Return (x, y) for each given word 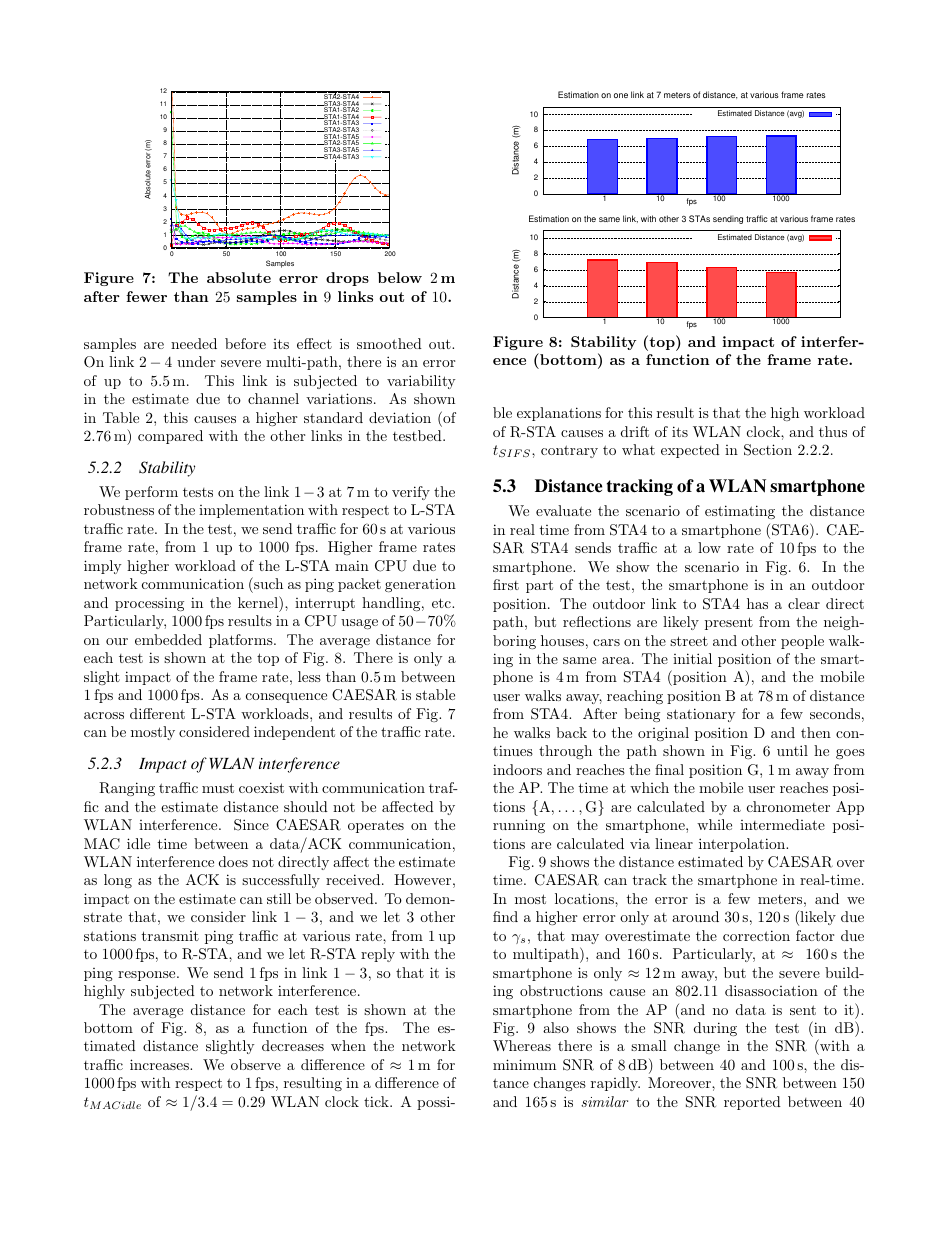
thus (833, 431)
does (233, 861)
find (505, 916)
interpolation (743, 845)
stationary (701, 715)
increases (160, 1064)
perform (151, 493)
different (157, 713)
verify (411, 493)
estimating (740, 512)
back (571, 732)
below (400, 277)
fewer (146, 296)
